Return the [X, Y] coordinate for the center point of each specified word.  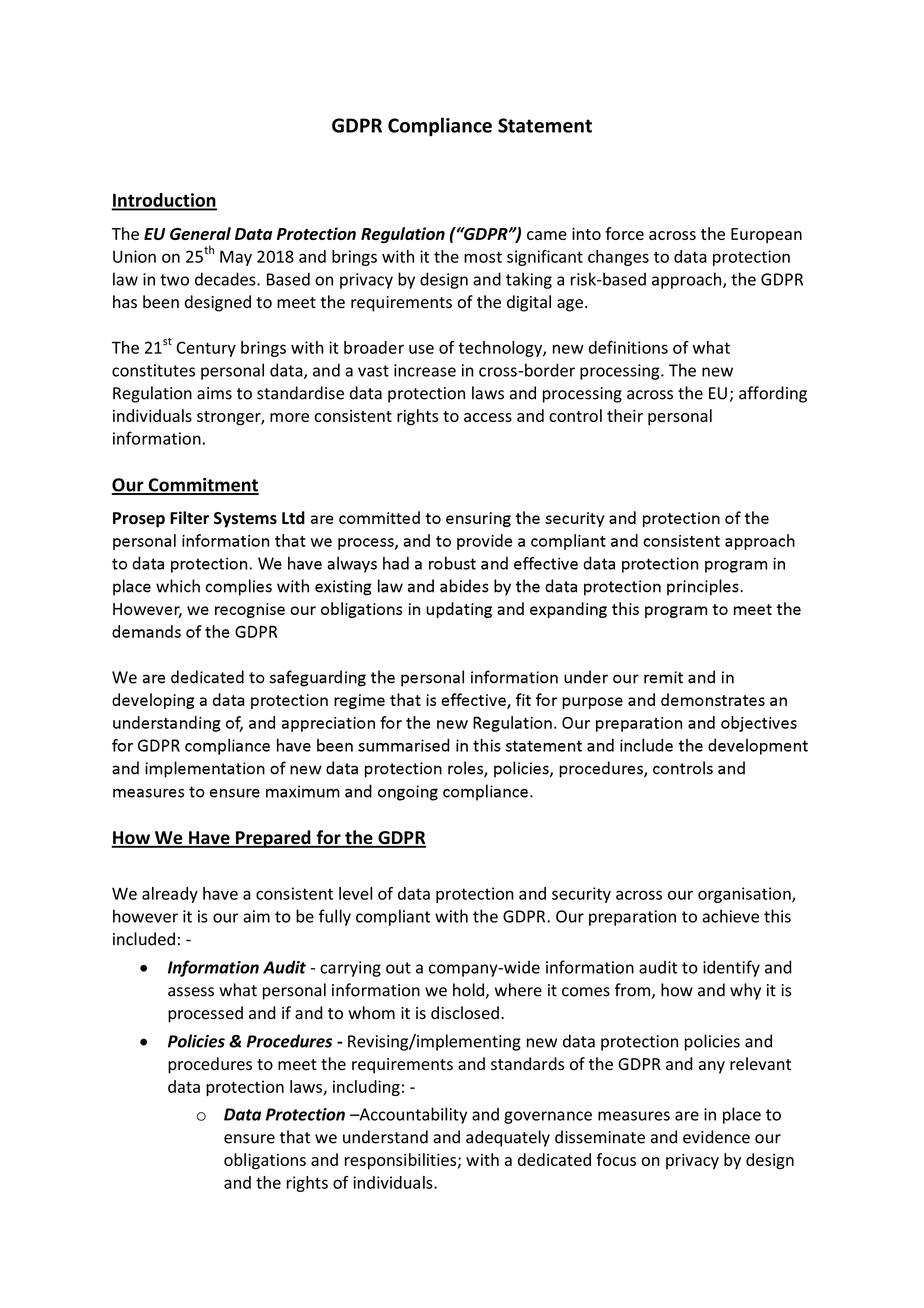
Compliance [440, 127]
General [200, 233]
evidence [716, 1137]
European [766, 235]
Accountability [412, 1115]
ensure [249, 1139]
